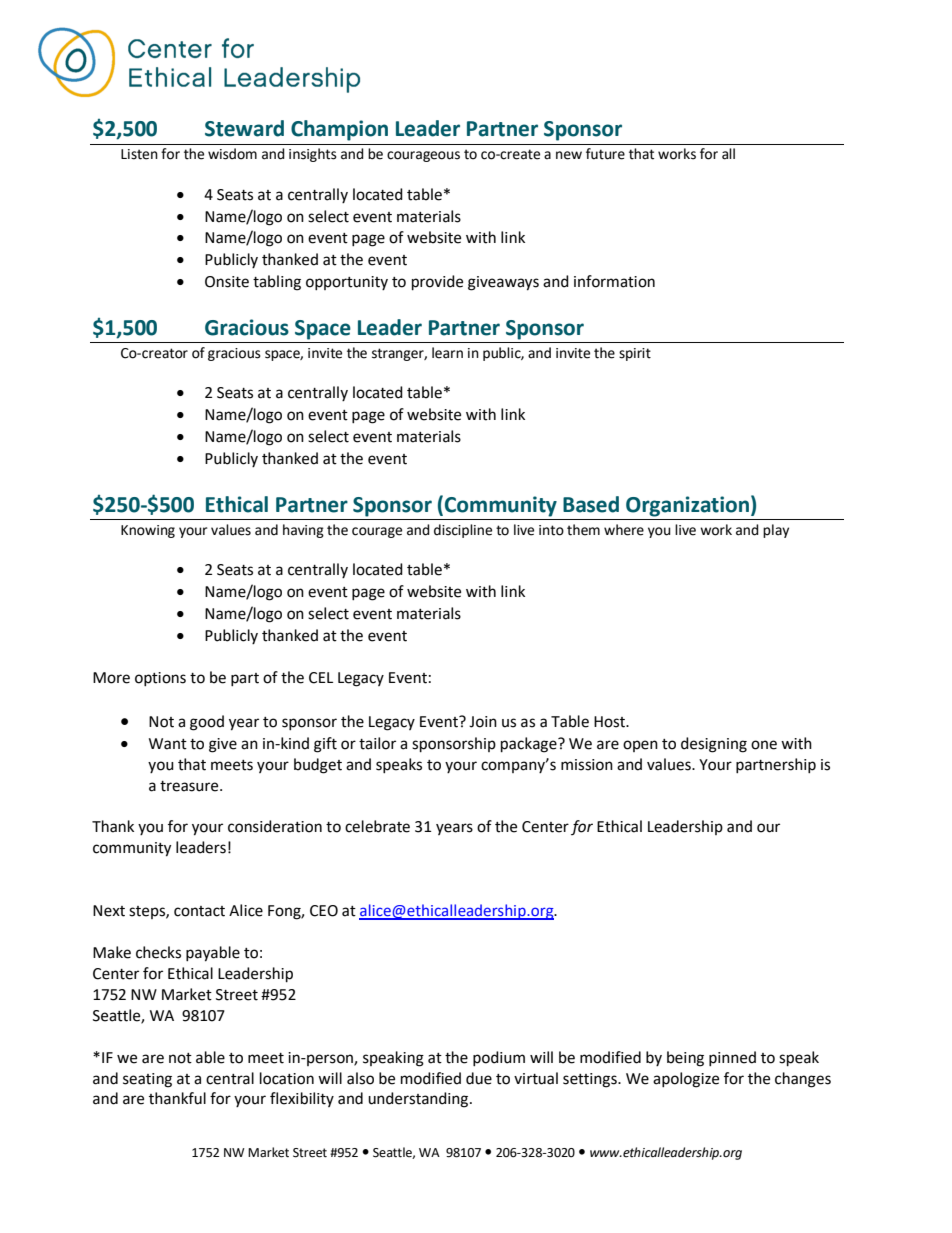  Describe the element at coordinates (479, 1078) in the screenshot. I see `due` at that location.
